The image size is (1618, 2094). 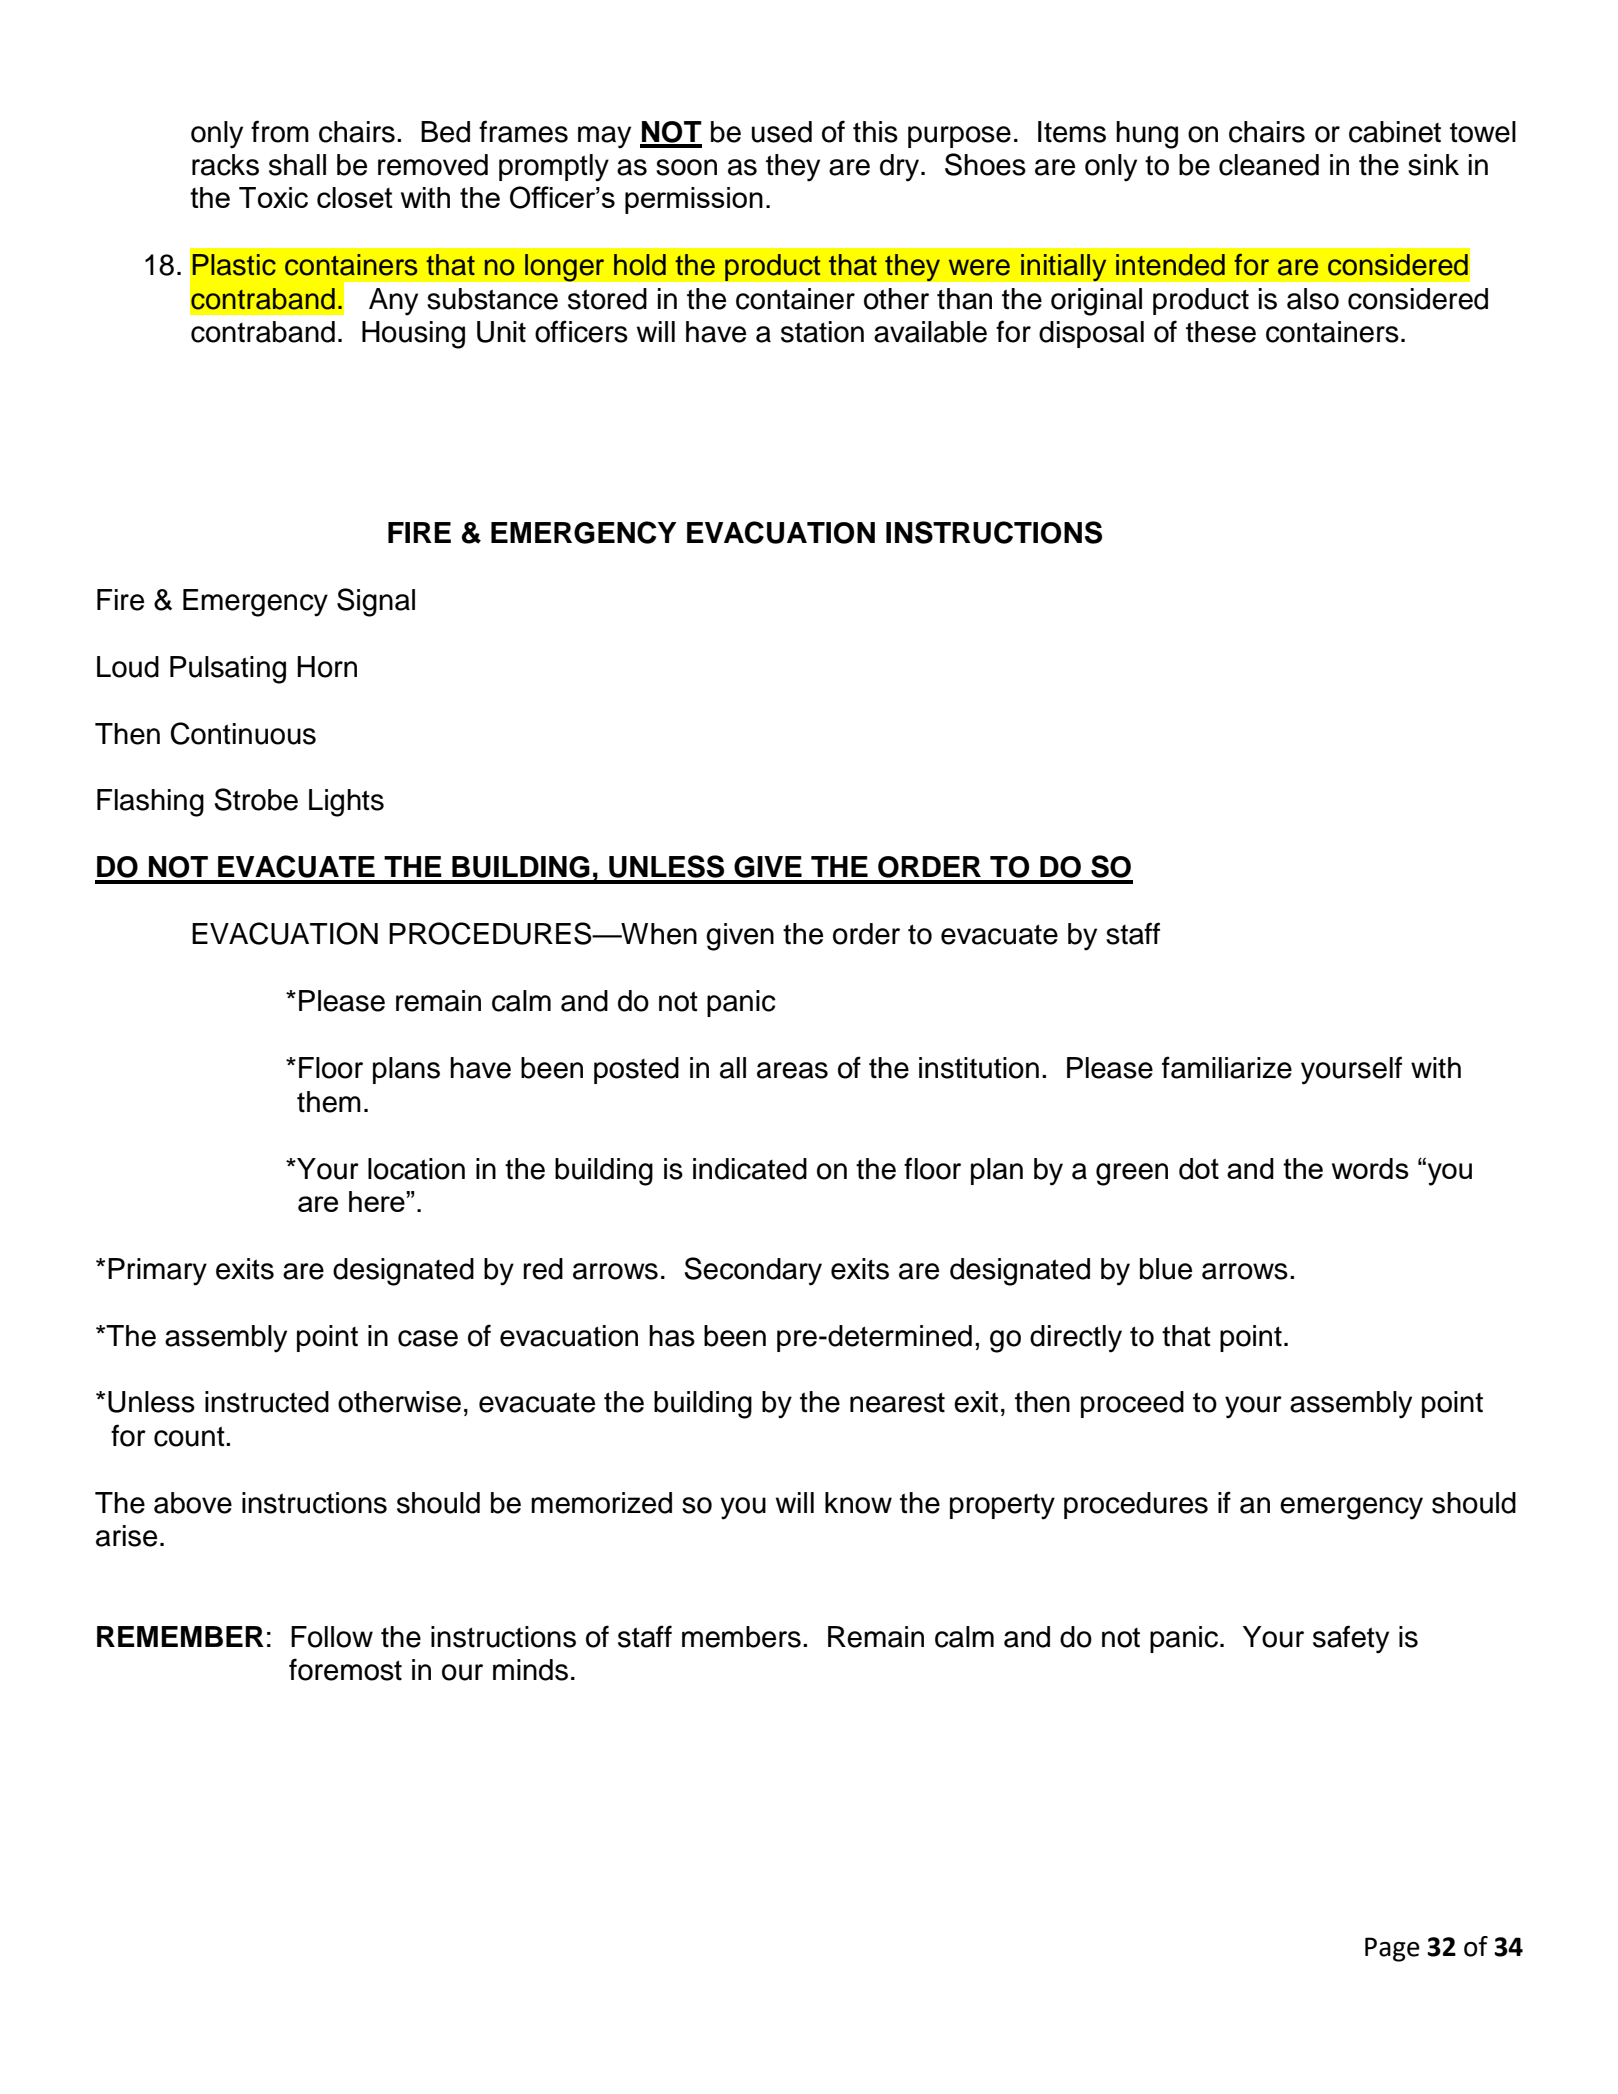 What do you see at coordinates (792, 1070) in the page?
I see `areas` at bounding box center [792, 1070].
